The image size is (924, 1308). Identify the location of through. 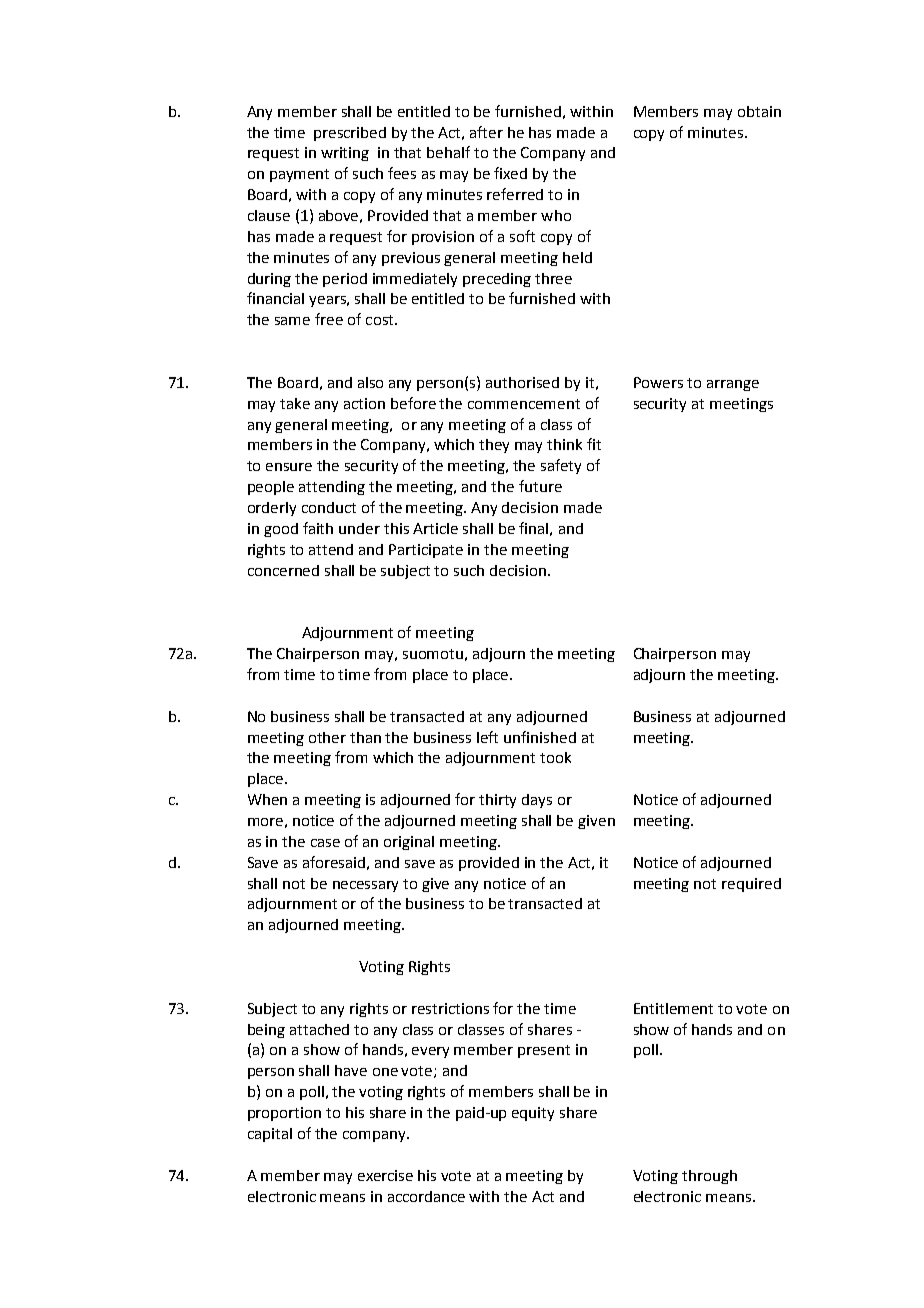
(709, 1177).
